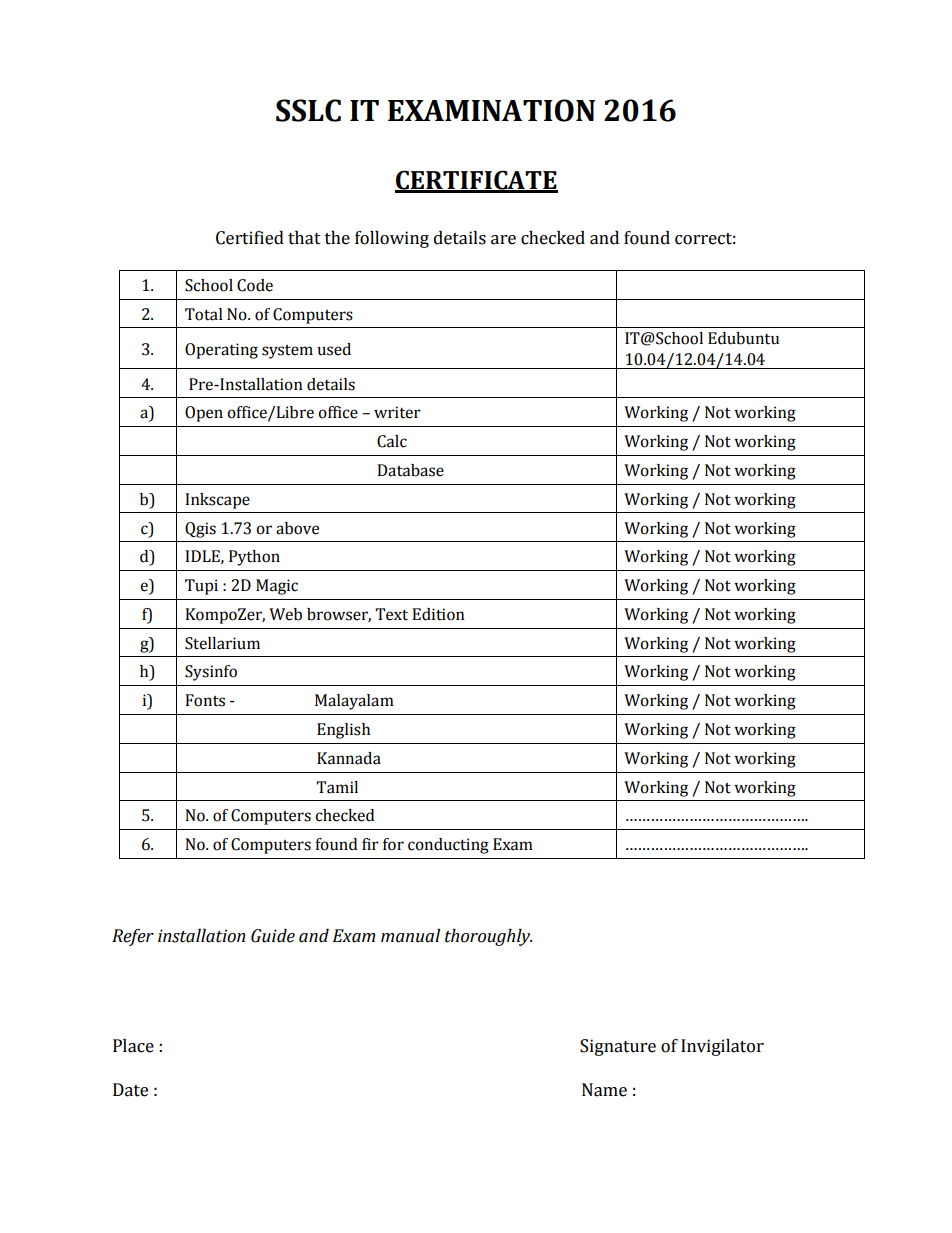 The width and height of the page is (952, 1233). What do you see at coordinates (349, 758) in the page?
I see `Kannada` at bounding box center [349, 758].
